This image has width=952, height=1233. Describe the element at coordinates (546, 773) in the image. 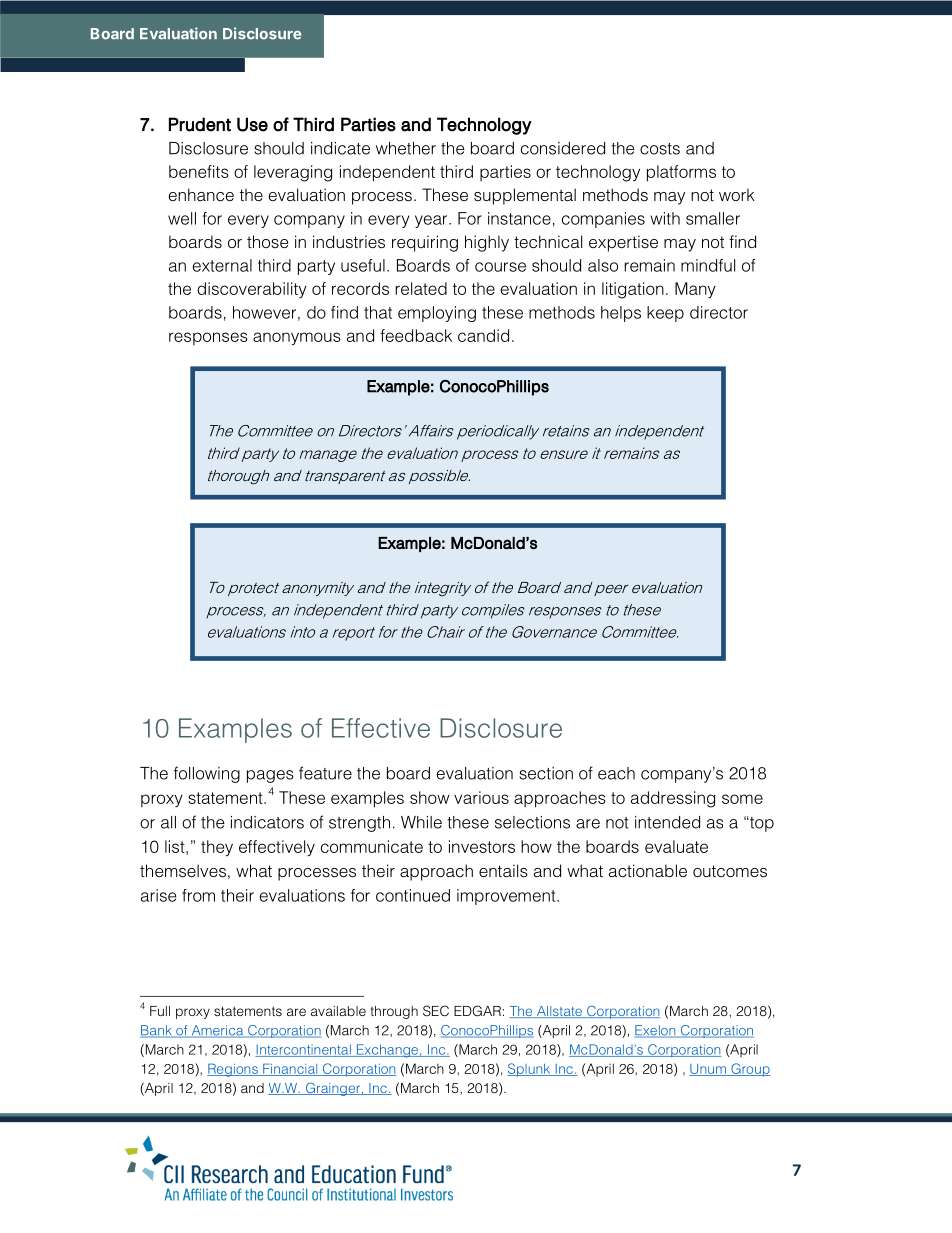

I see `section` at that location.
